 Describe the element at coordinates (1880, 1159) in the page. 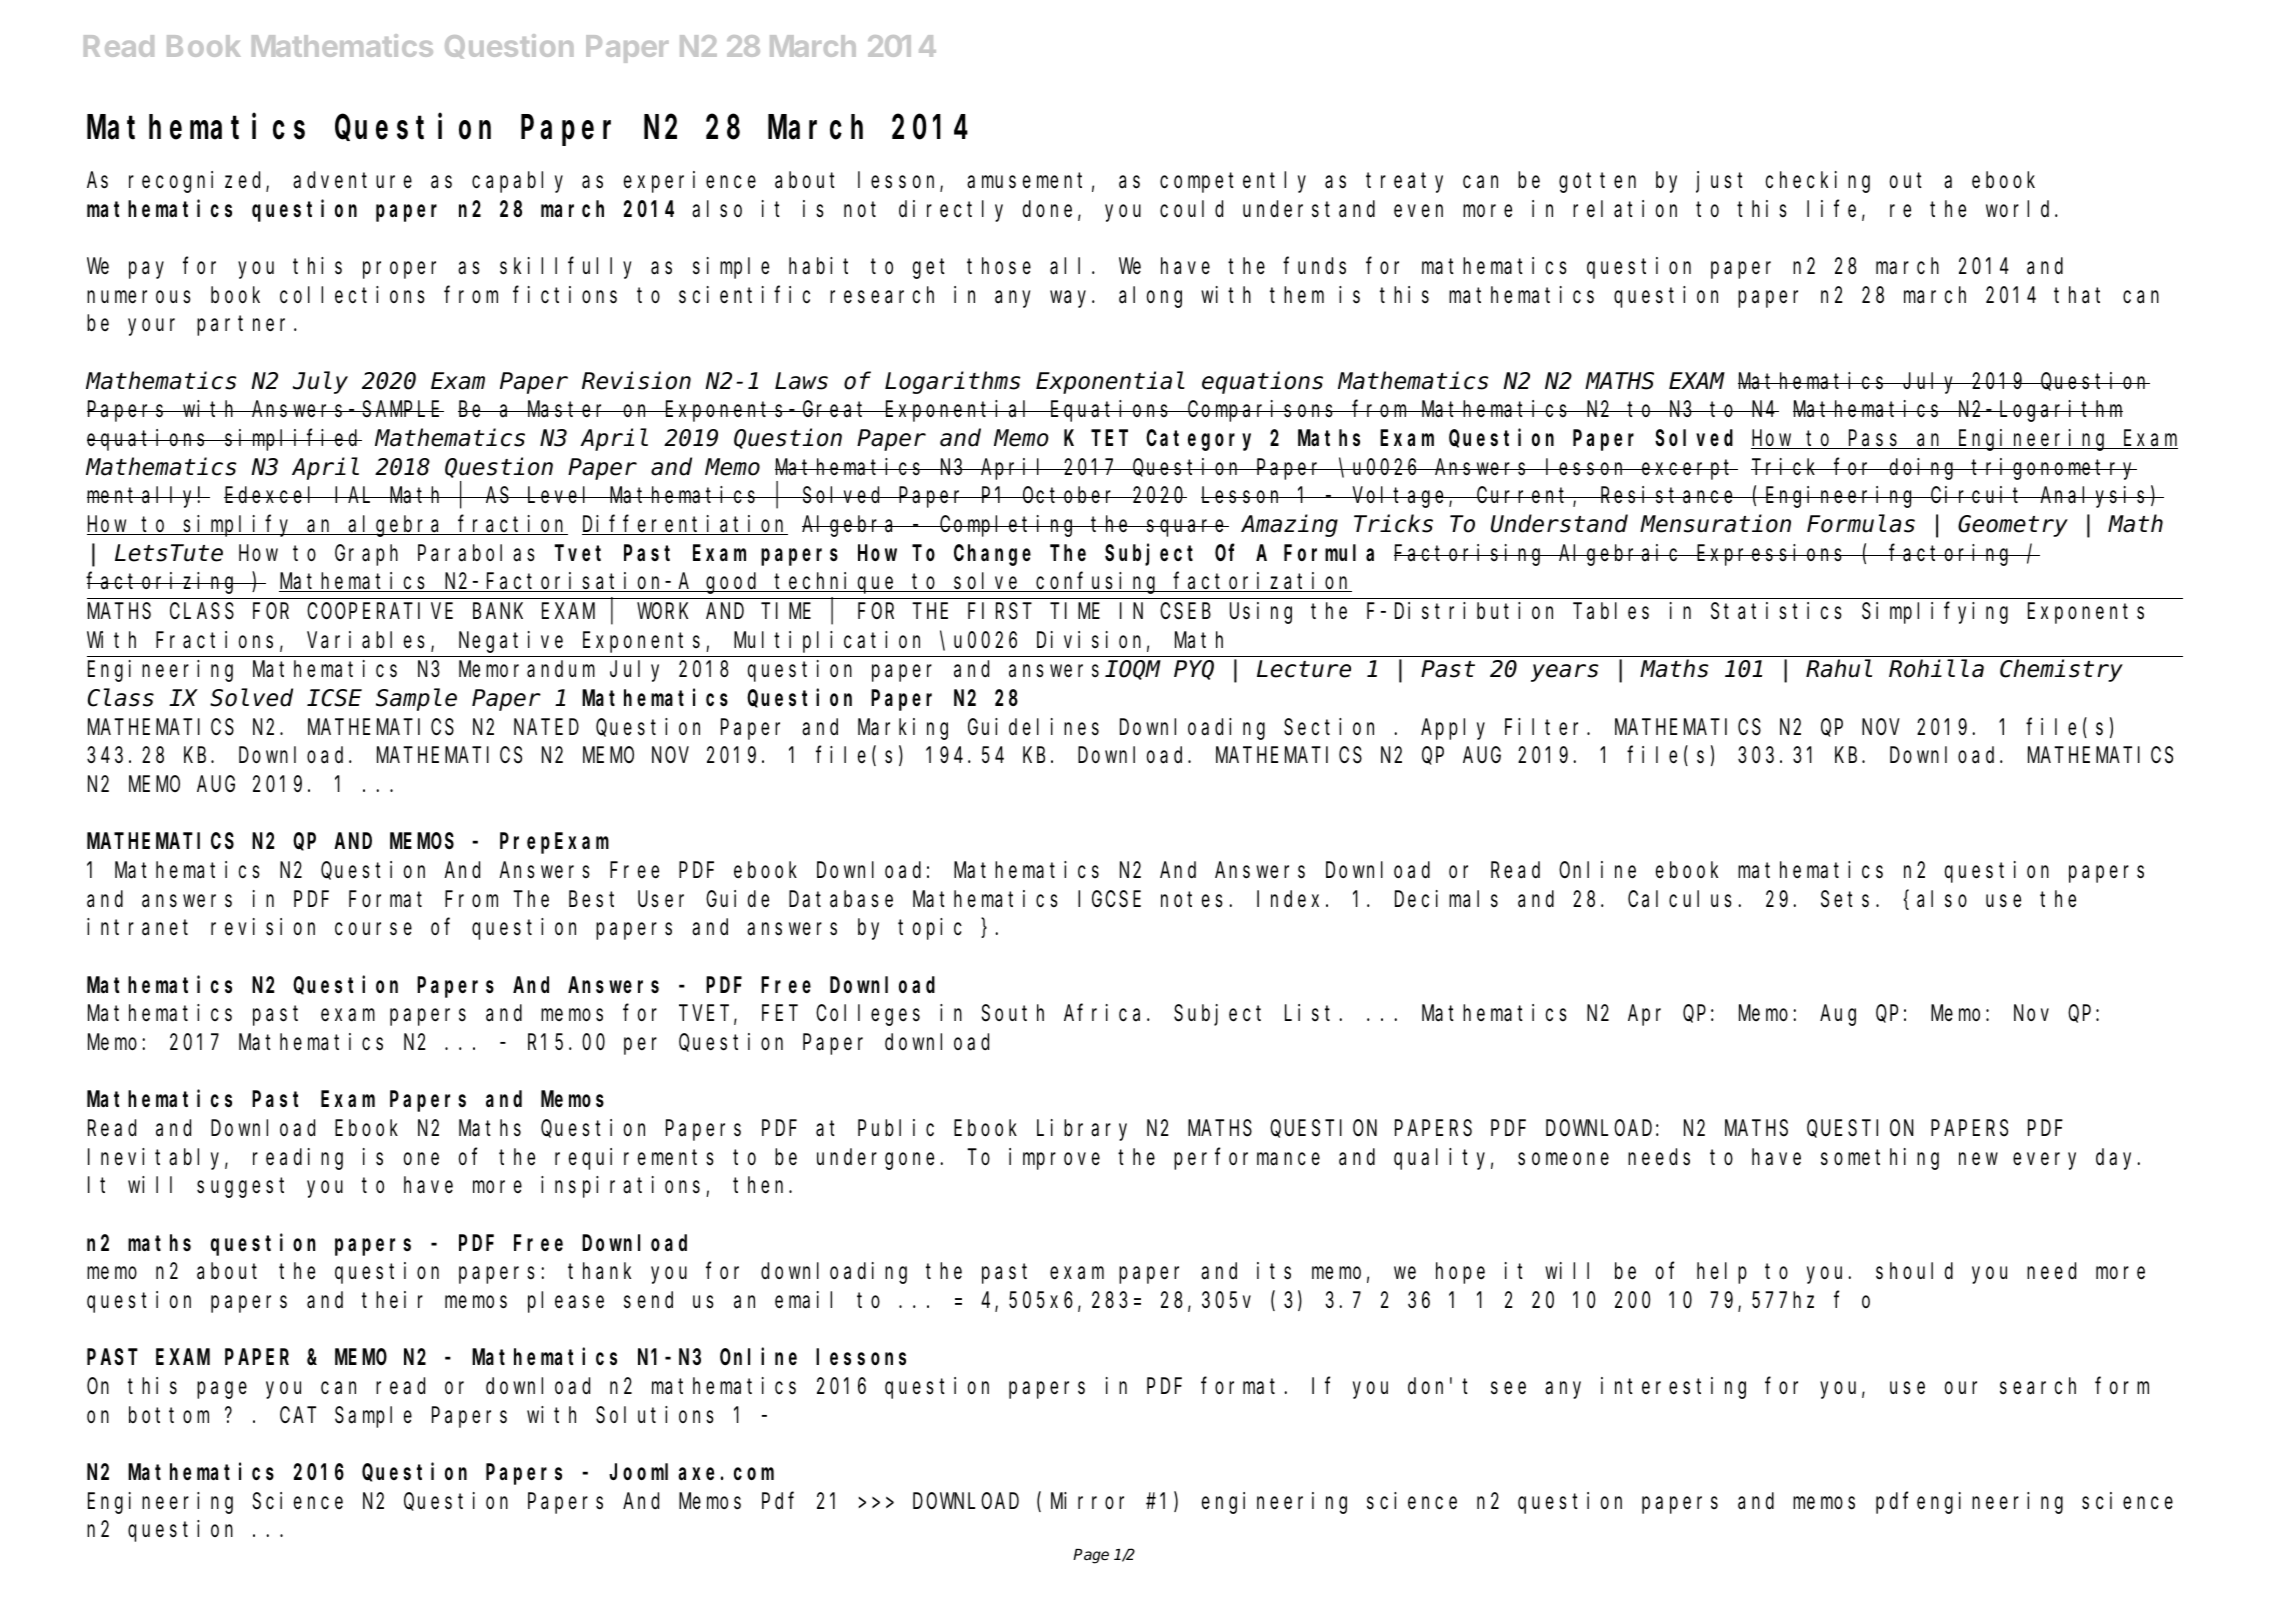

I see `something` at that location.
